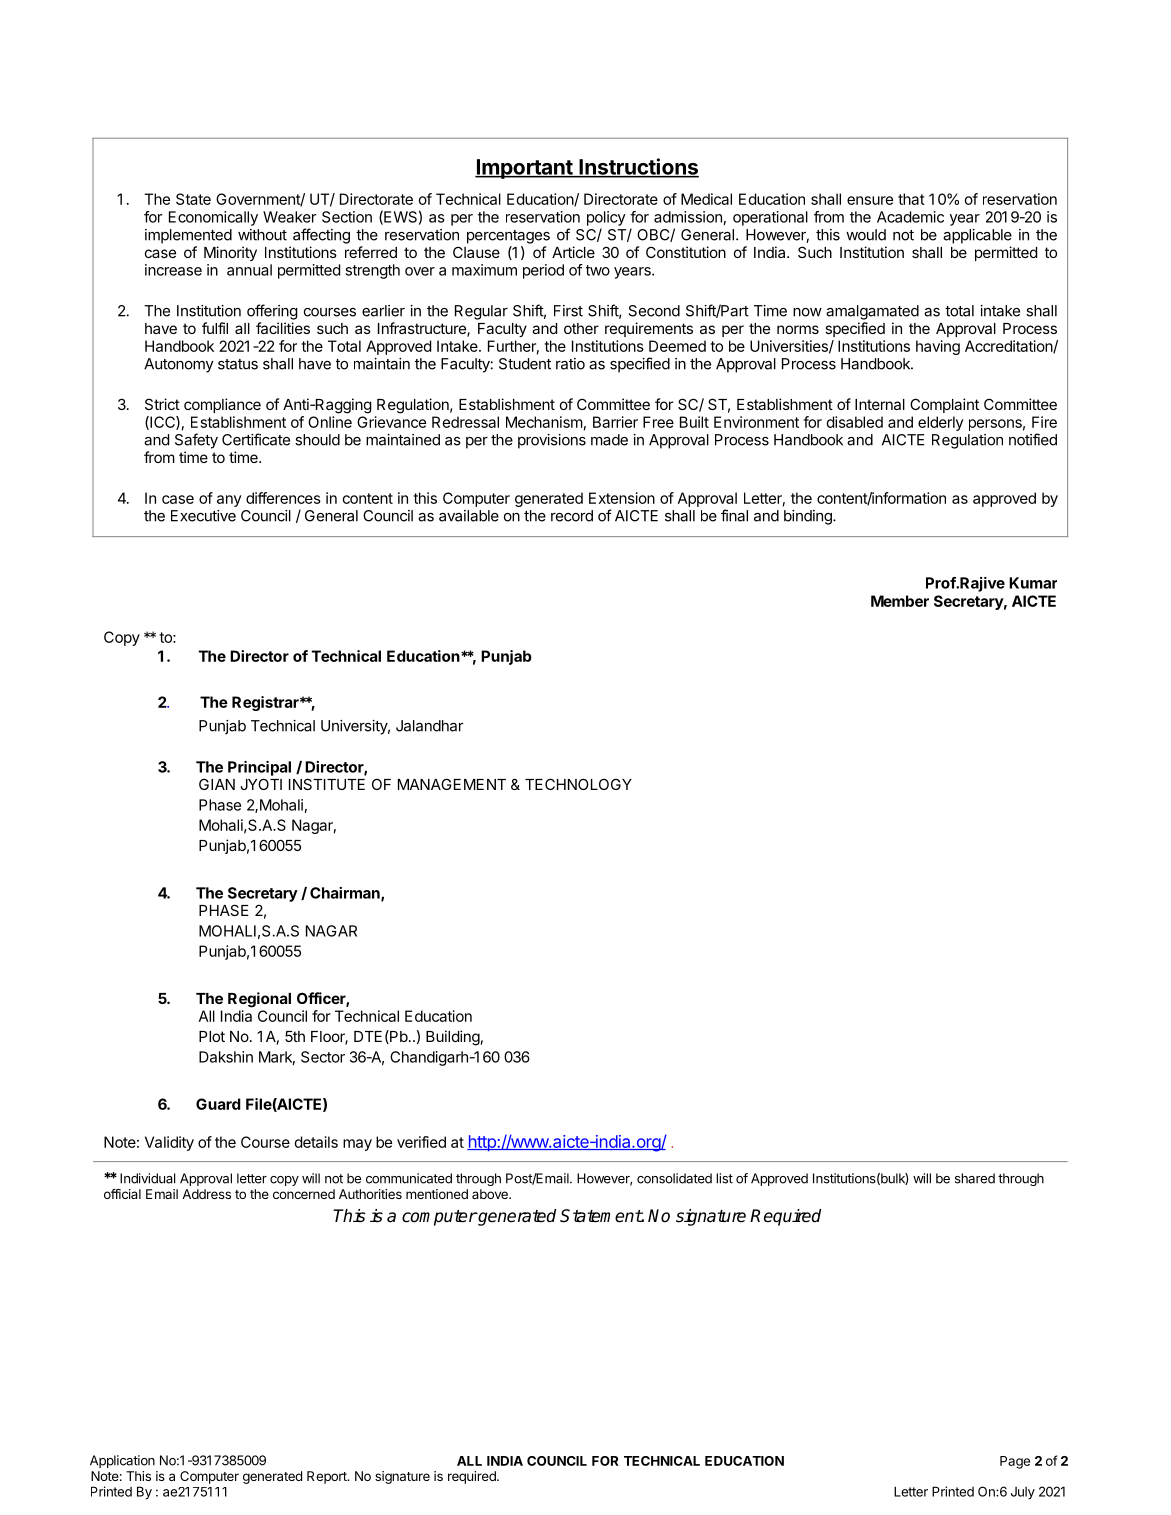  What do you see at coordinates (578, 784) in the page?
I see `TECHNOLOGY` at bounding box center [578, 784].
